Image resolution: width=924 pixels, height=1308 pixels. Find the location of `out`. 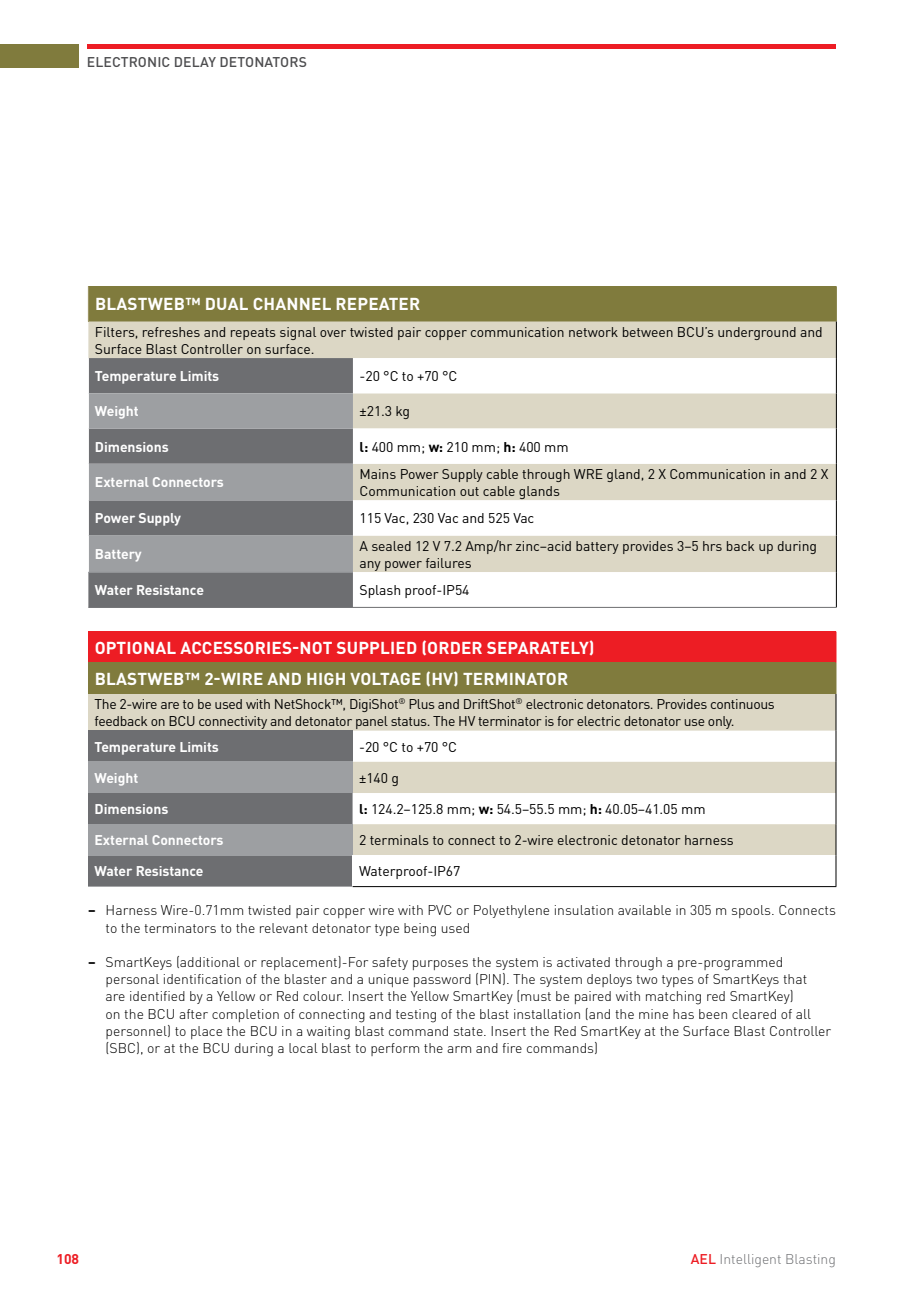

out is located at coordinates (469, 491).
